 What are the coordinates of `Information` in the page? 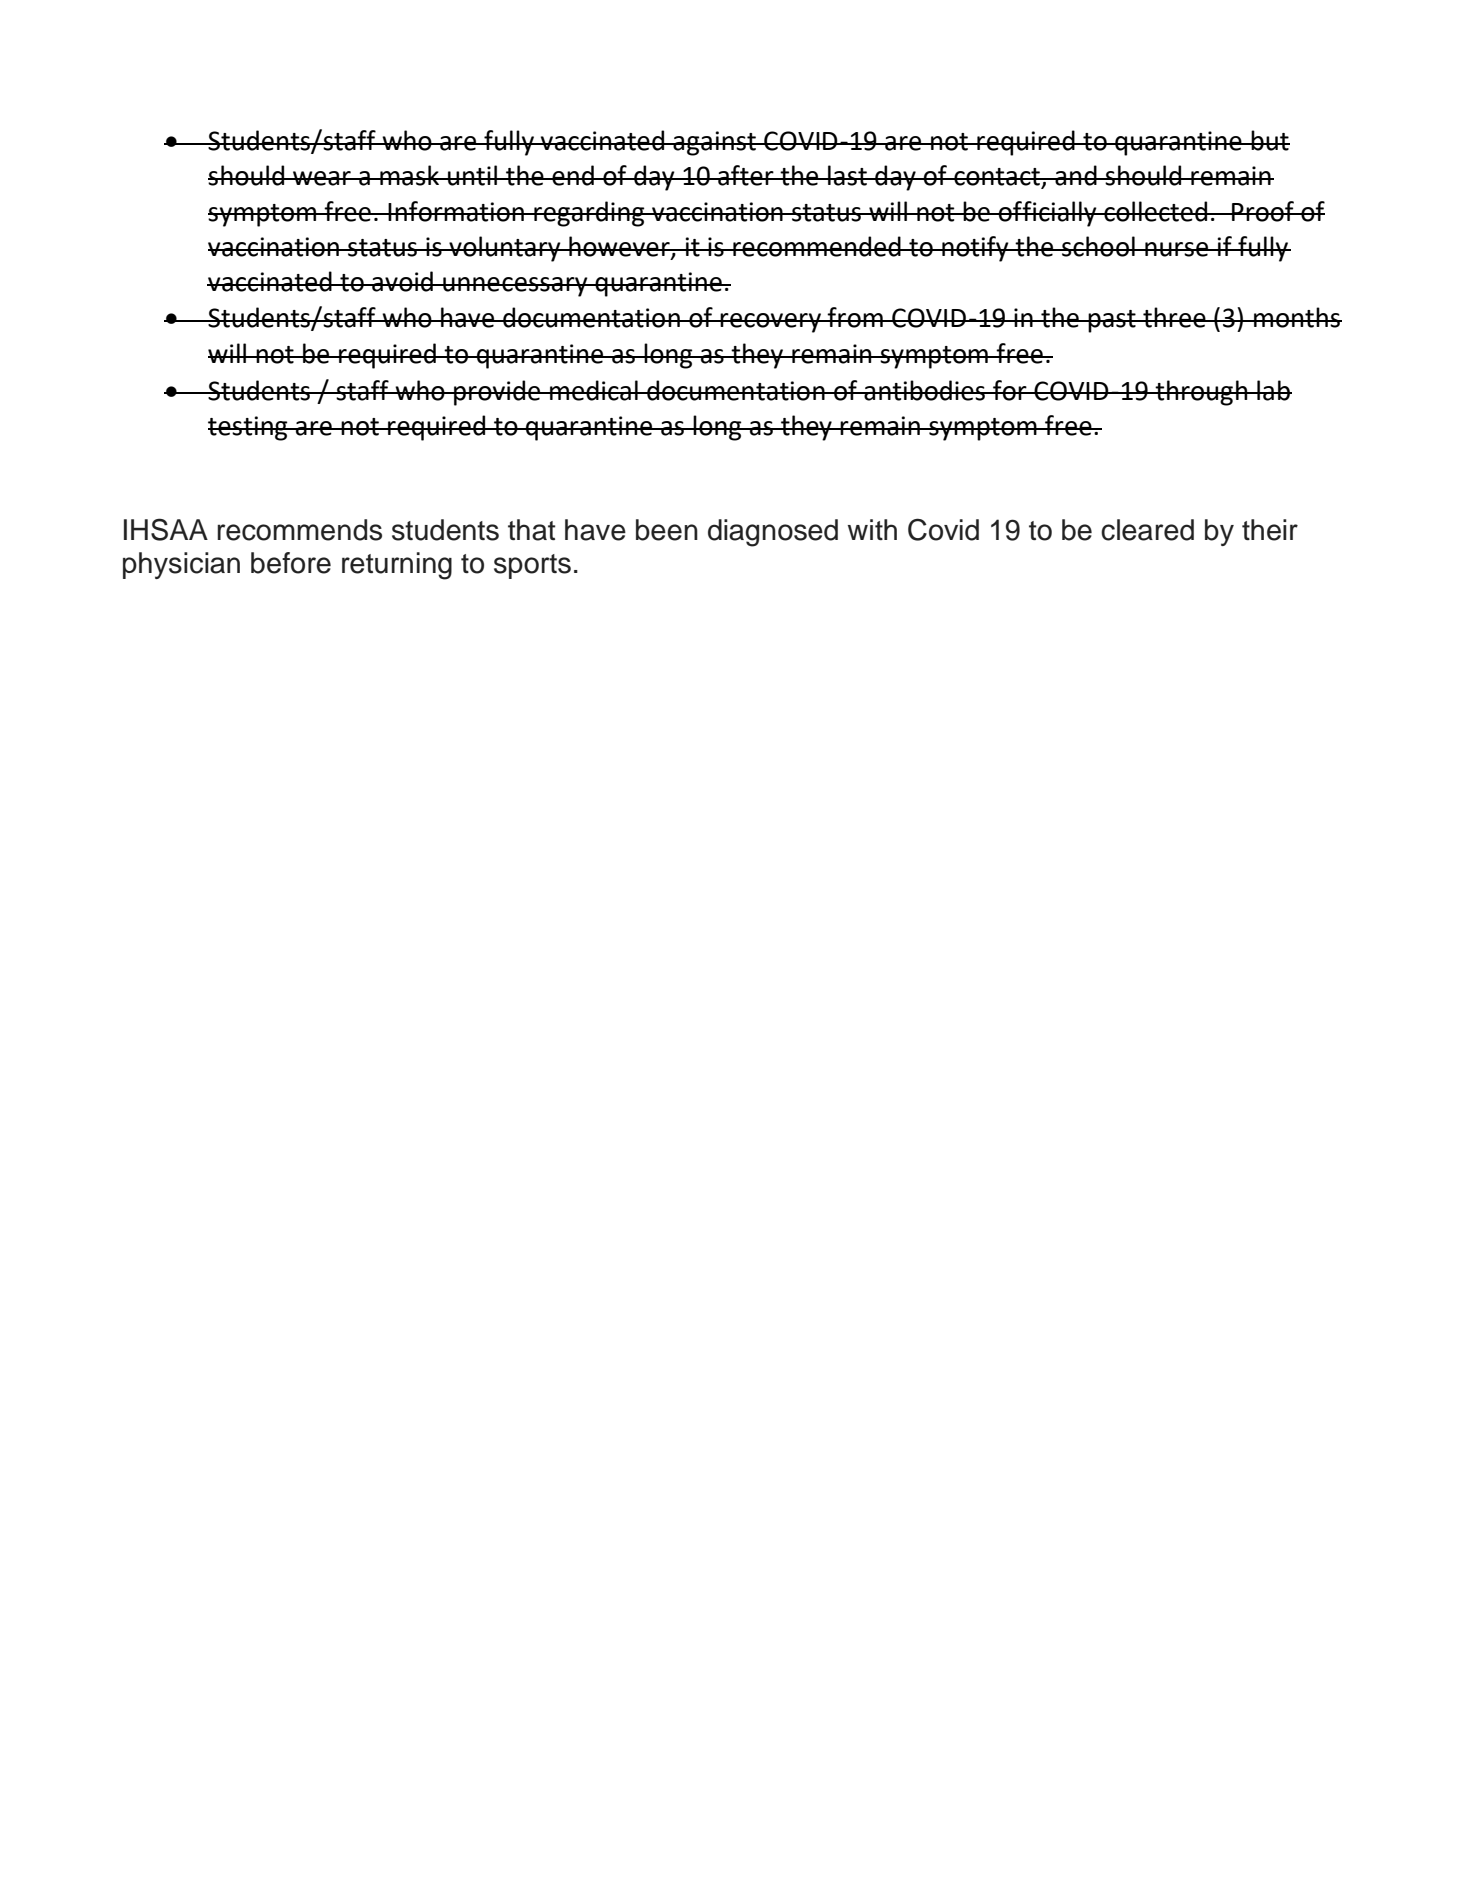 It's located at (456, 211).
